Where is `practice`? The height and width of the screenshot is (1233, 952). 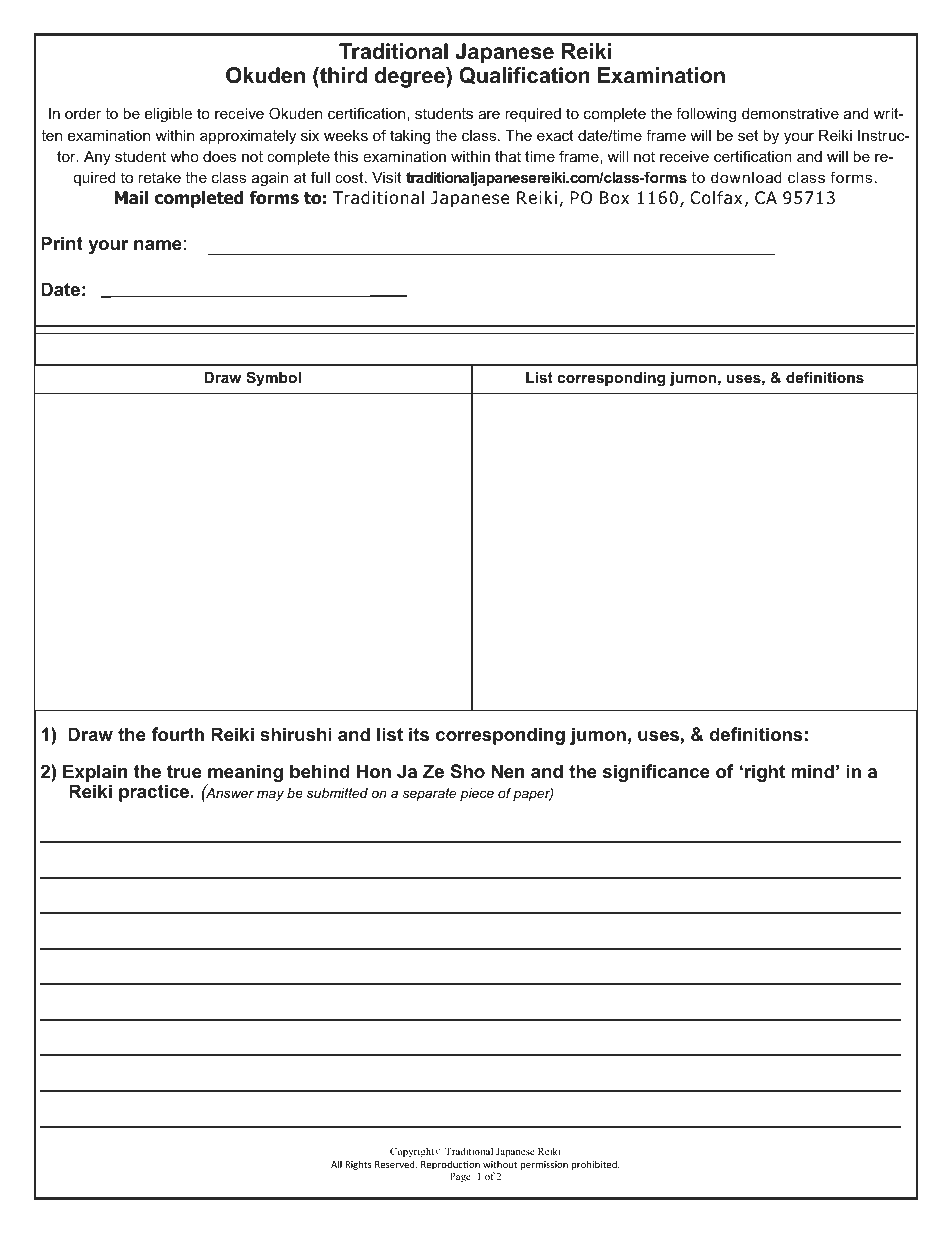
practice is located at coordinates (154, 793).
